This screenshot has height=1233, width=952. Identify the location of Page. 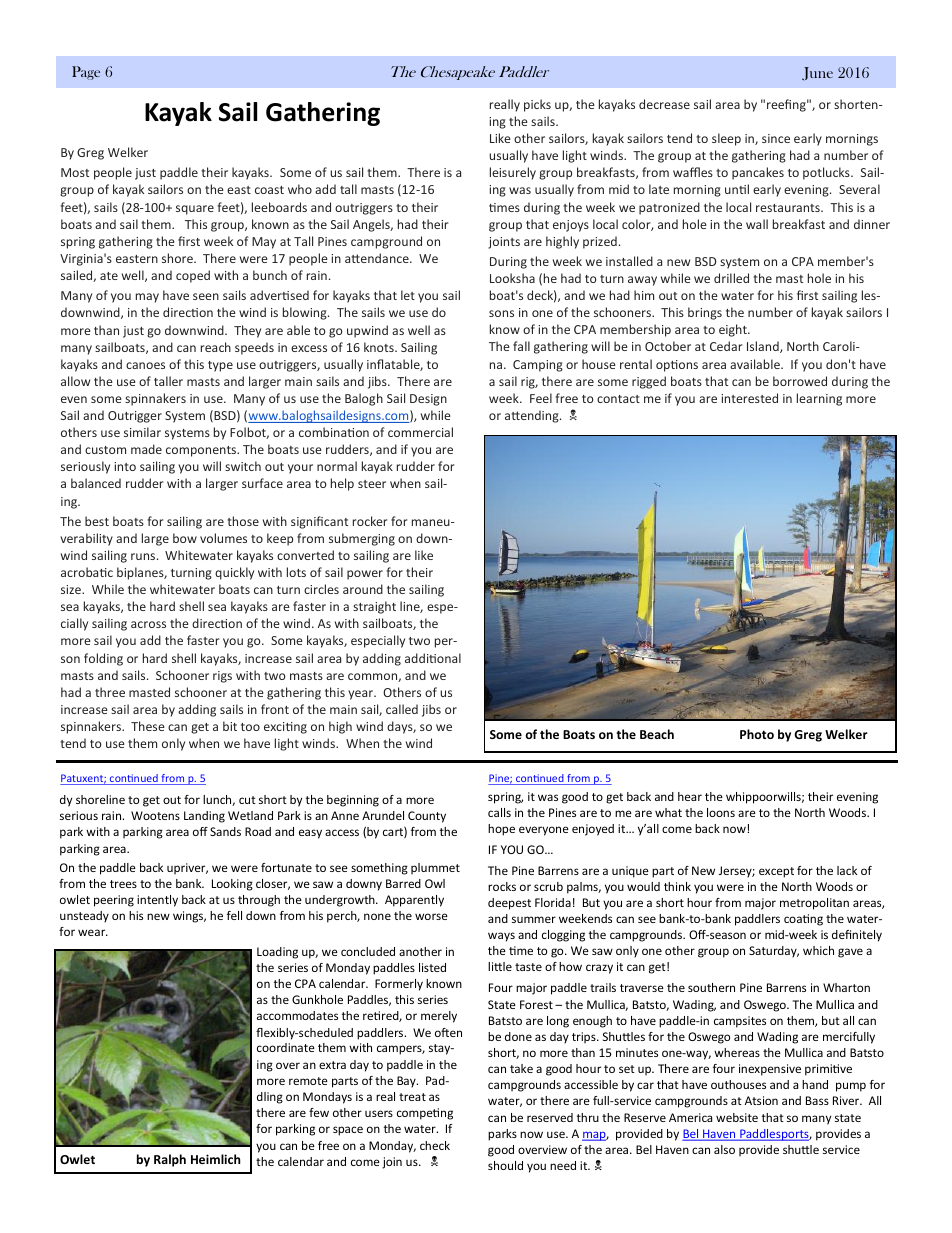
(86, 73).
